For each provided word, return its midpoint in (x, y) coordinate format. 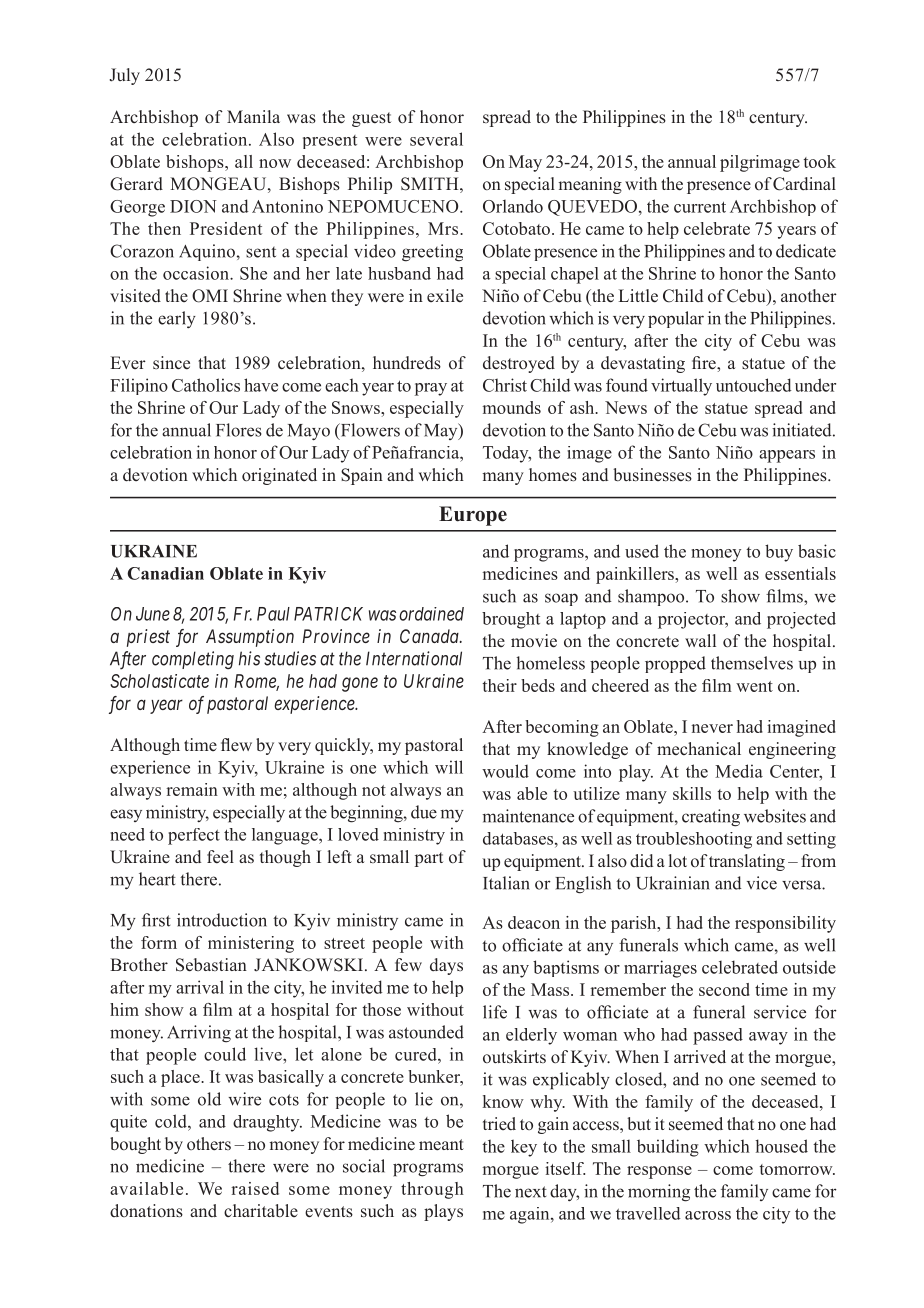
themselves (752, 663)
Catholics (206, 385)
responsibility (785, 924)
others (209, 1144)
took (819, 161)
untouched (754, 385)
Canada (430, 636)
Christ (505, 385)
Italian (506, 883)
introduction (222, 920)
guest (371, 119)
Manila (253, 116)
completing (193, 660)
